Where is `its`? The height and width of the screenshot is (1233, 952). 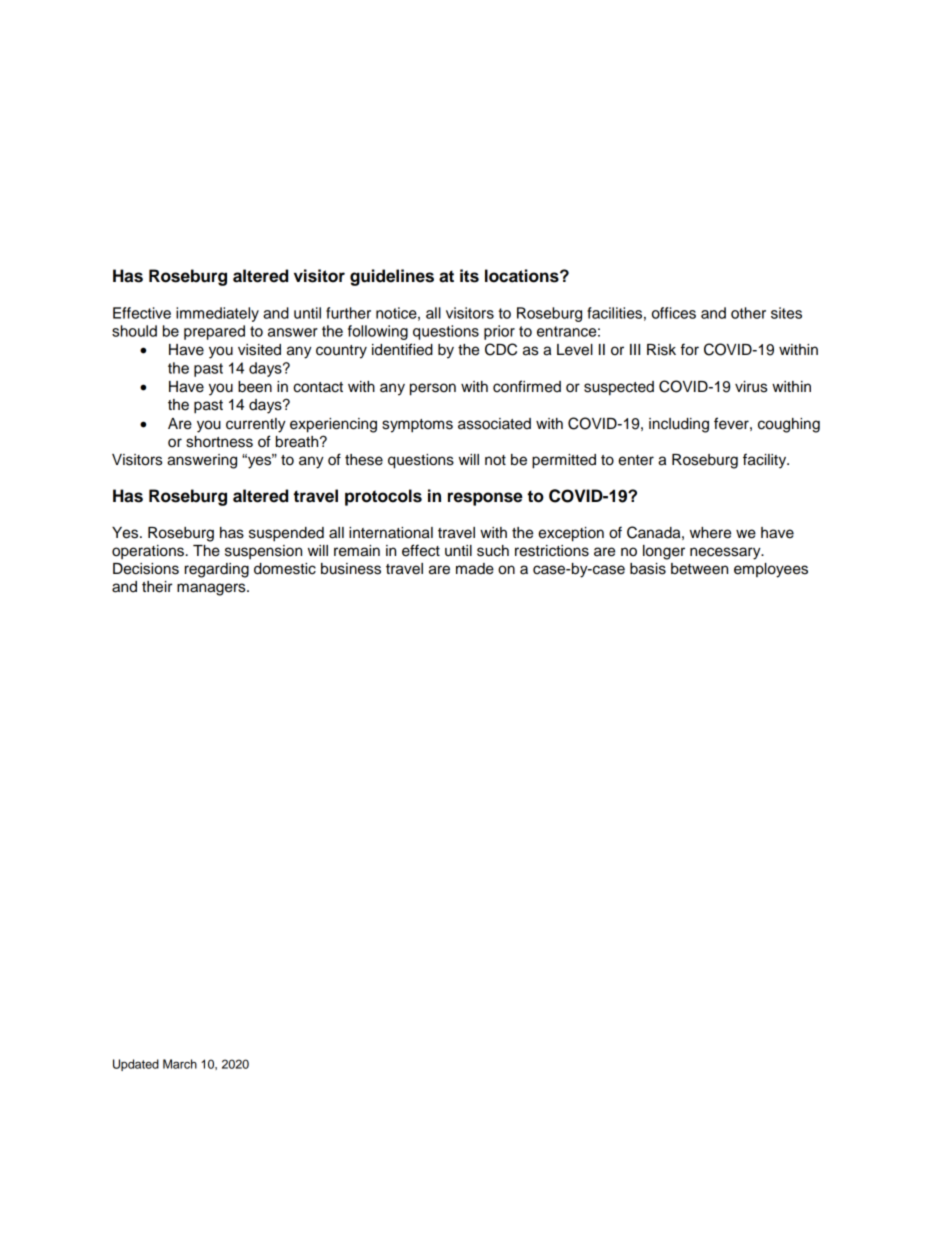
its is located at coordinates (469, 276).
